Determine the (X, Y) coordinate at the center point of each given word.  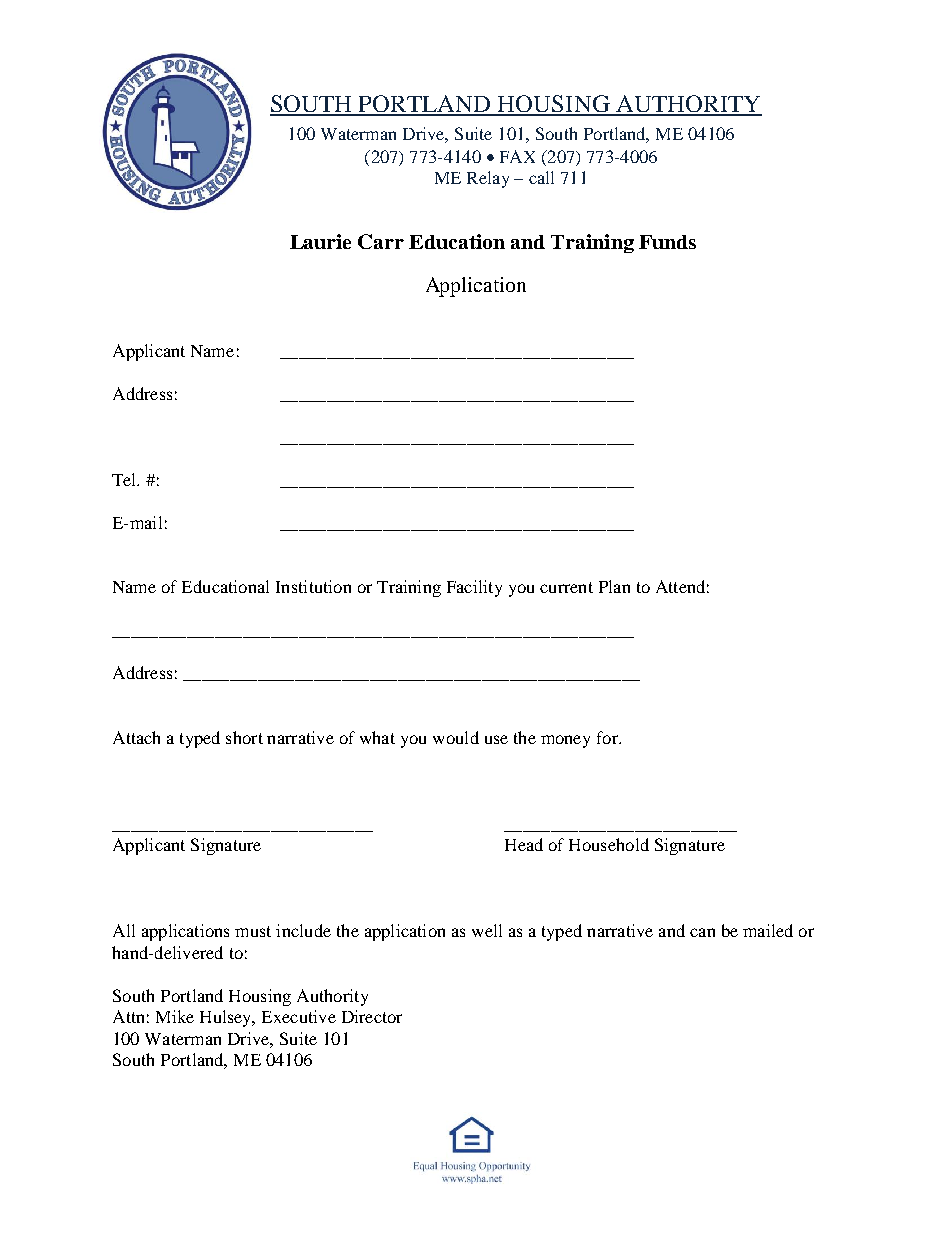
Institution (313, 586)
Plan (614, 586)
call (541, 177)
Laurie (320, 241)
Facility (474, 588)
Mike (175, 1016)
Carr (381, 241)
